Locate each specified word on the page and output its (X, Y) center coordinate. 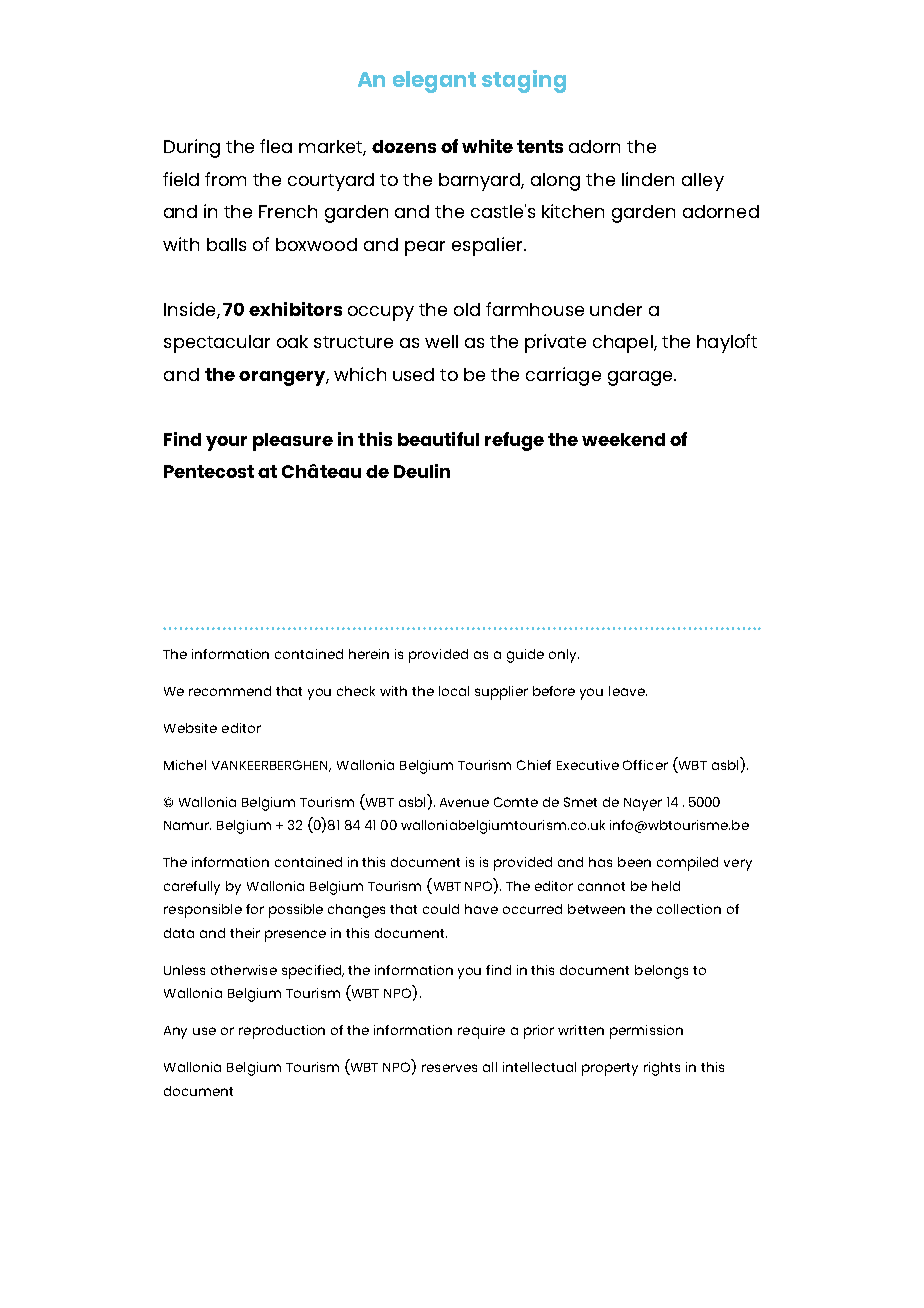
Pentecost (209, 471)
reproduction (282, 1032)
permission (646, 1032)
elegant (434, 82)
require (481, 1032)
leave (628, 691)
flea (276, 146)
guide (525, 656)
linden (648, 179)
